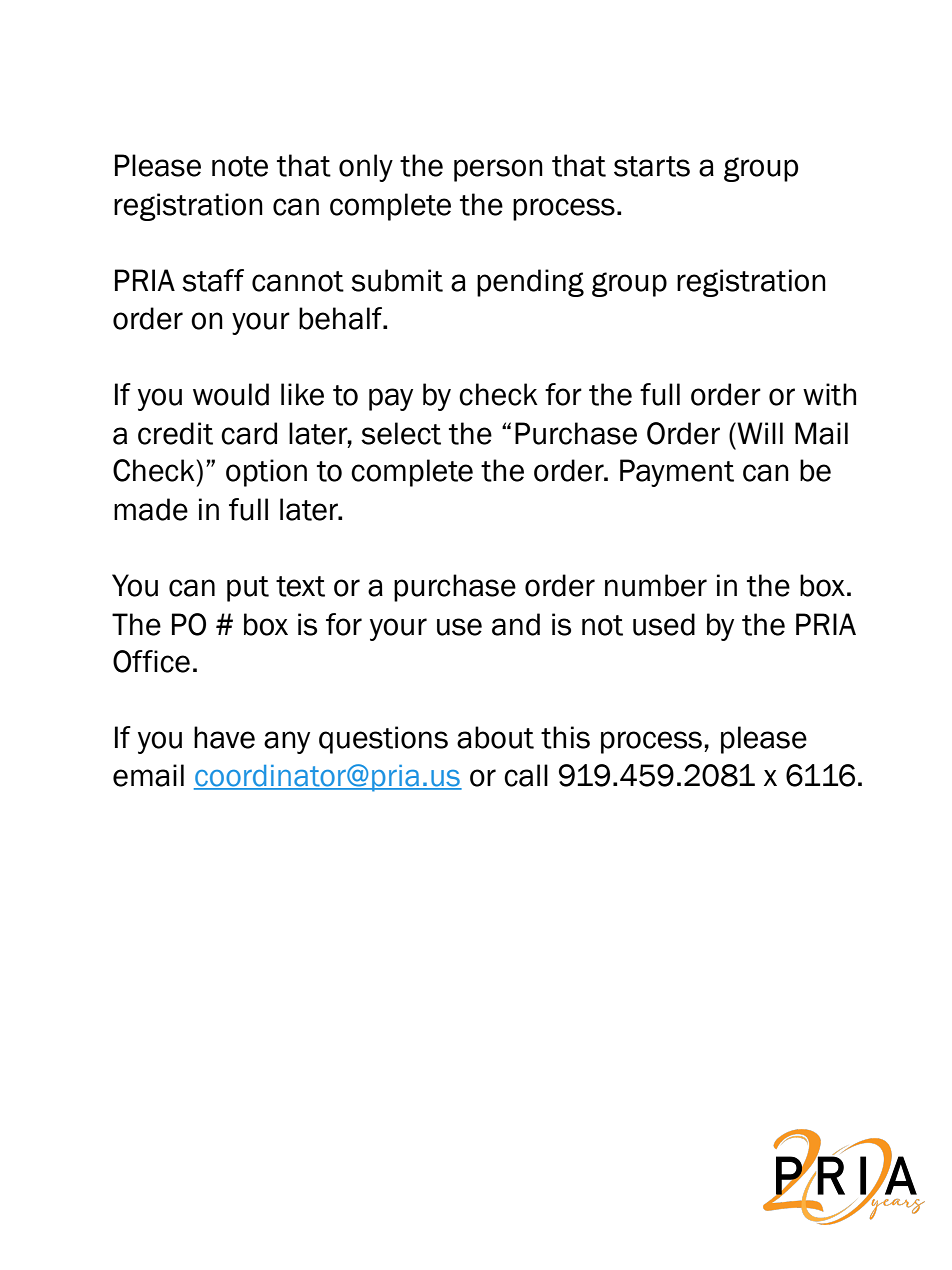  What do you see at coordinates (656, 585) in the screenshot?
I see `number` at bounding box center [656, 585].
